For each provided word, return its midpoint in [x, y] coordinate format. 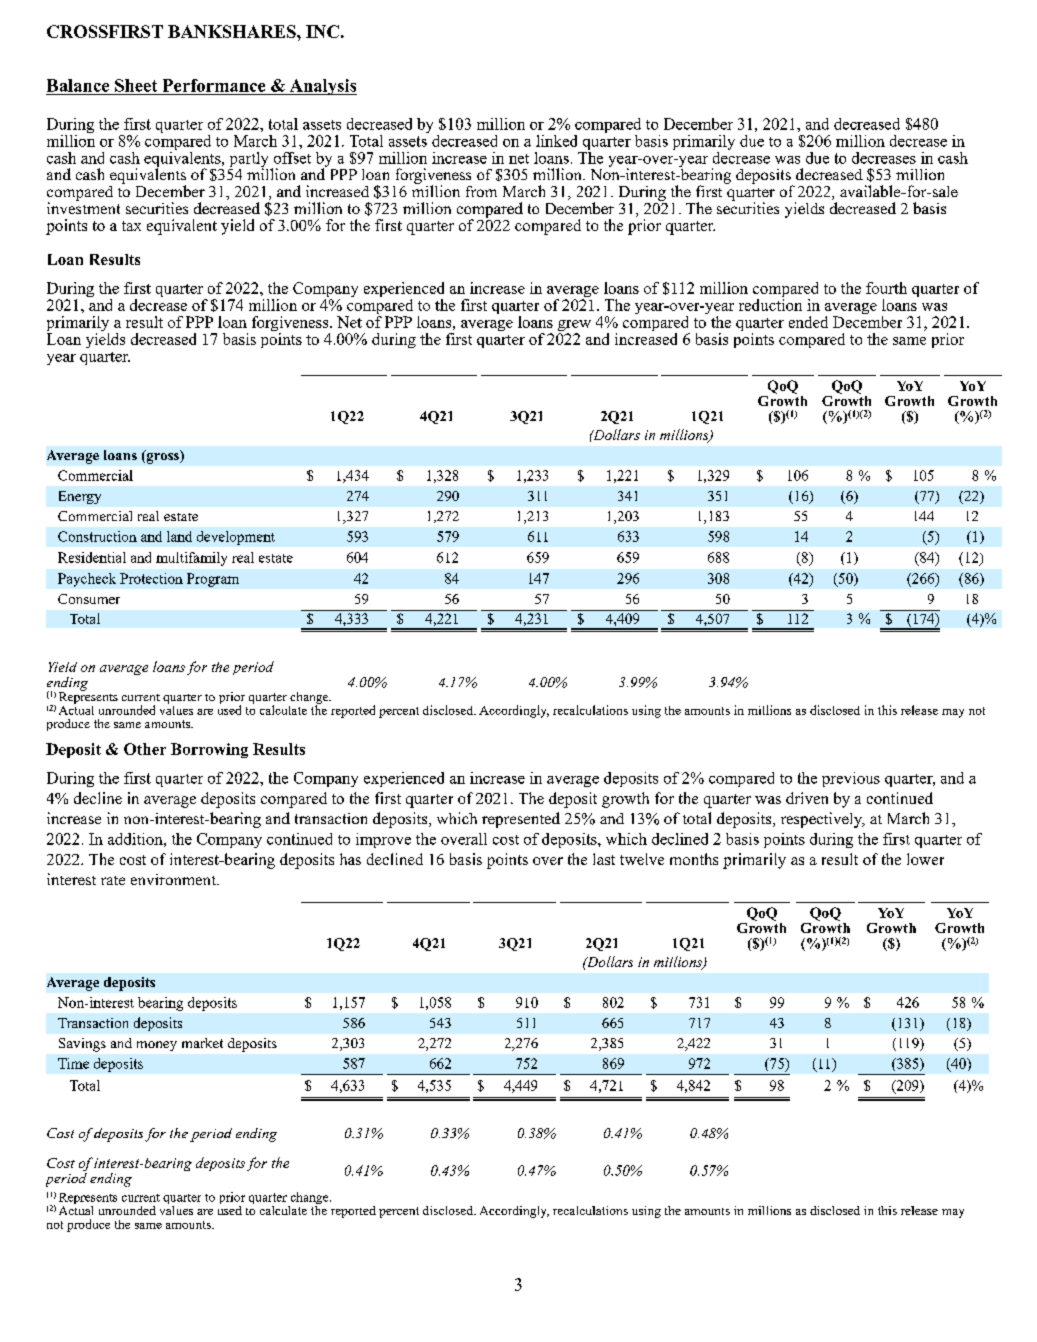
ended [808, 322]
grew [574, 327]
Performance [214, 85]
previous [851, 779]
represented [521, 820]
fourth [886, 288]
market [202, 1043]
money [157, 1046]
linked [556, 141]
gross [162, 457]
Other [145, 749]
